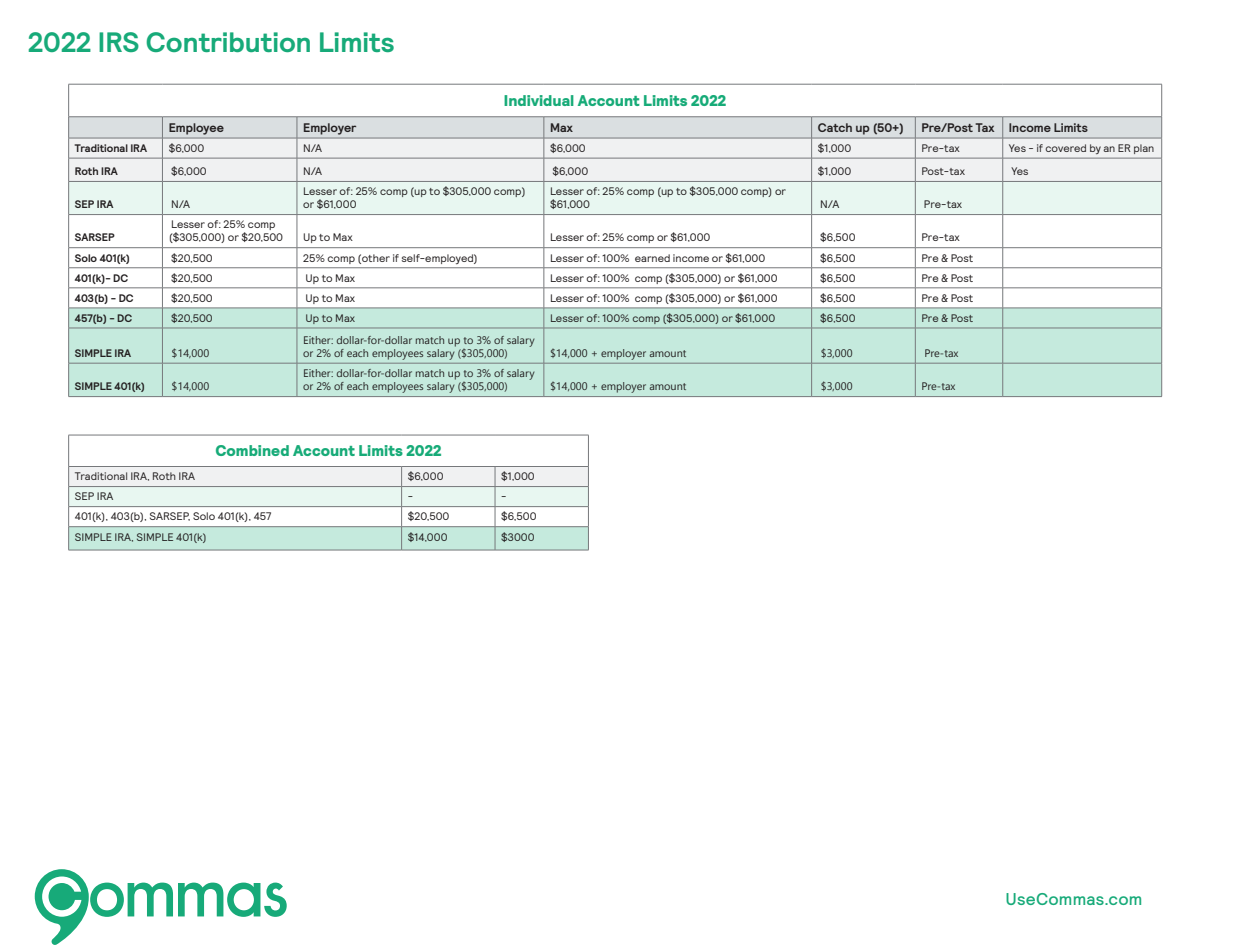 Image resolution: width=1233 pixels, height=952 pixels. I want to click on earned, so click(652, 258).
